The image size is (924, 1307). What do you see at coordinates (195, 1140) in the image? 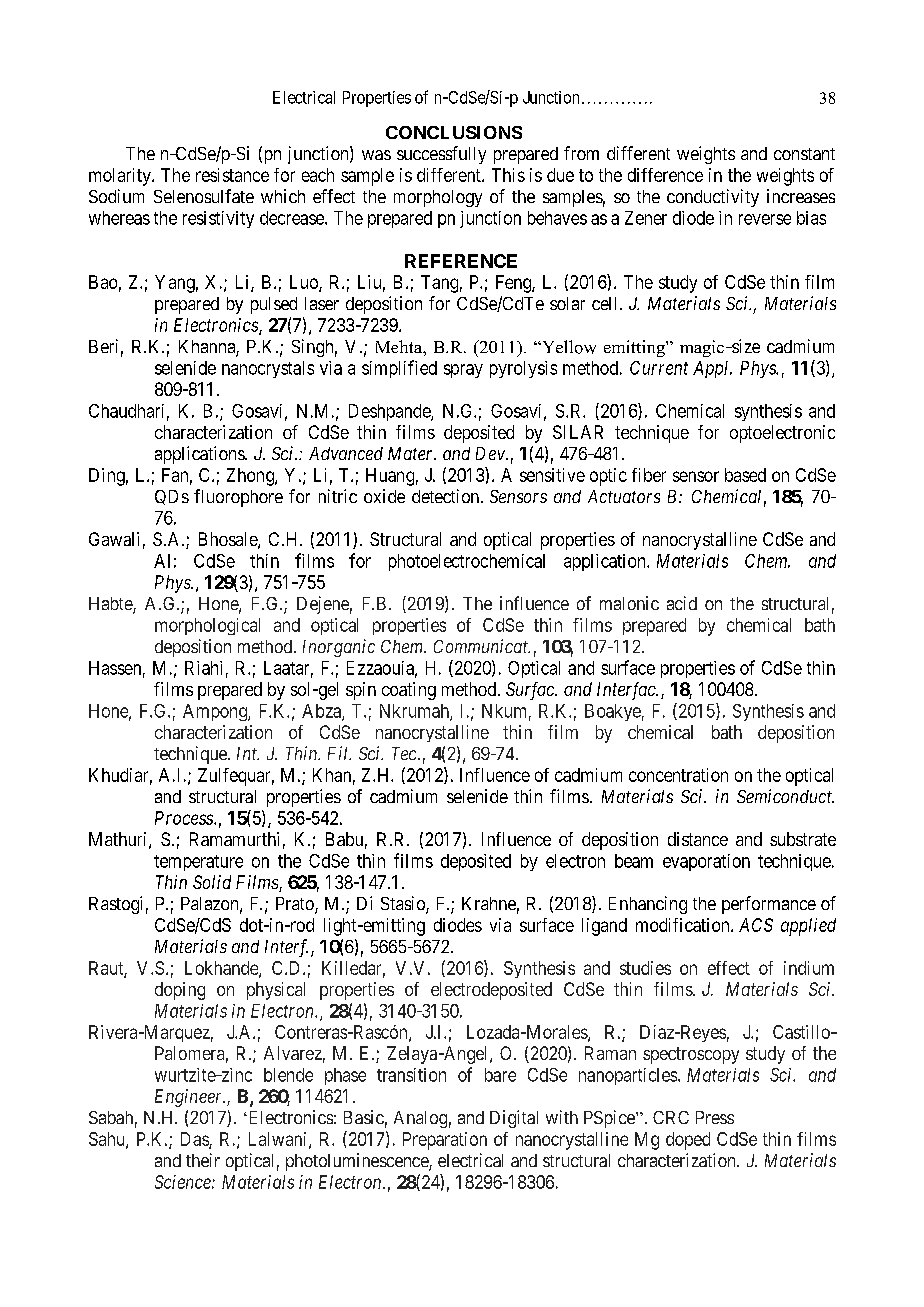
I see `Das` at bounding box center [195, 1140].
